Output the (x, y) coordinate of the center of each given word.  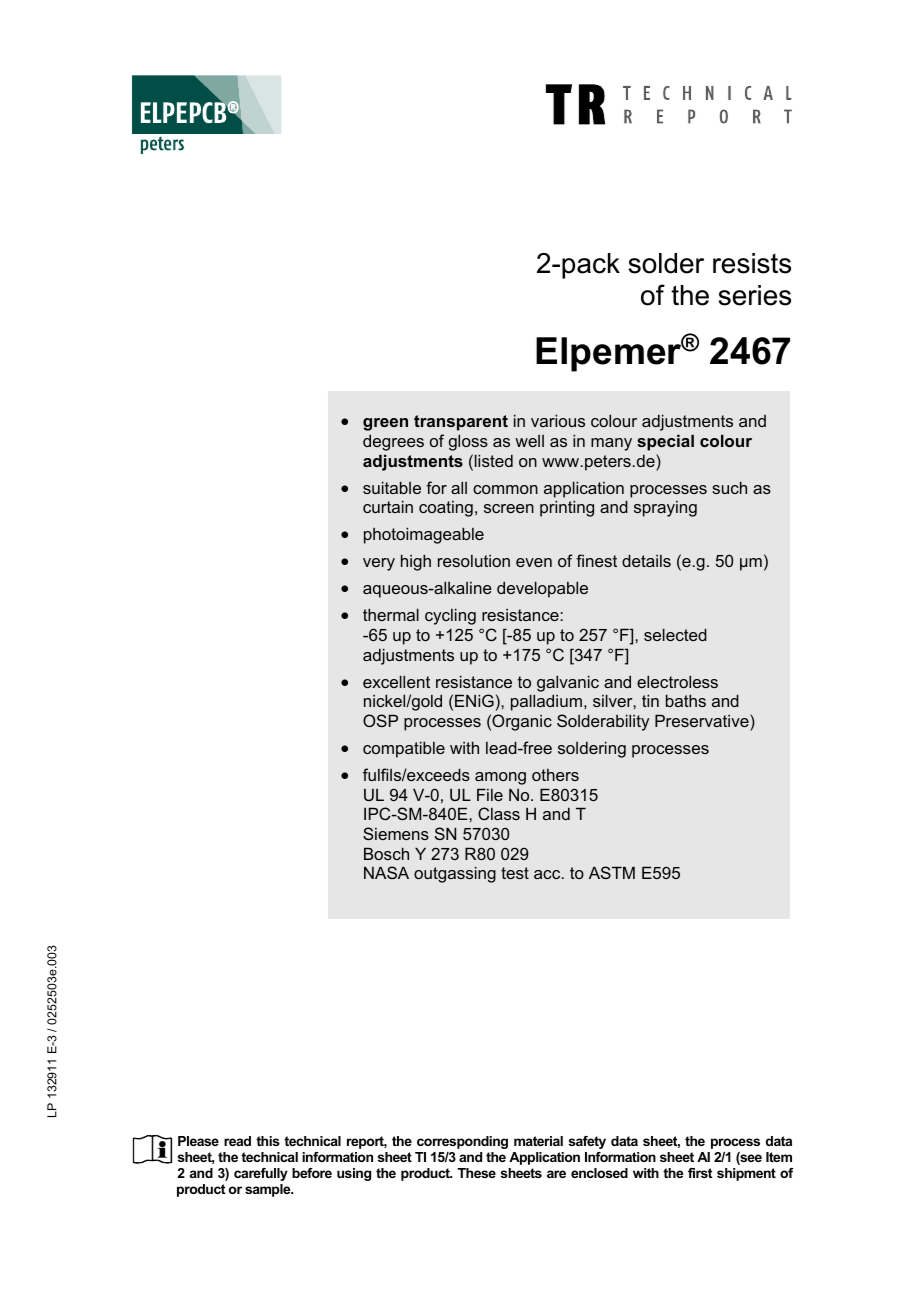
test (515, 873)
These (476, 1173)
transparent (461, 423)
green (385, 424)
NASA (386, 872)
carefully (261, 1174)
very (379, 564)
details (646, 560)
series (755, 295)
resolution (474, 561)
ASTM (612, 872)
